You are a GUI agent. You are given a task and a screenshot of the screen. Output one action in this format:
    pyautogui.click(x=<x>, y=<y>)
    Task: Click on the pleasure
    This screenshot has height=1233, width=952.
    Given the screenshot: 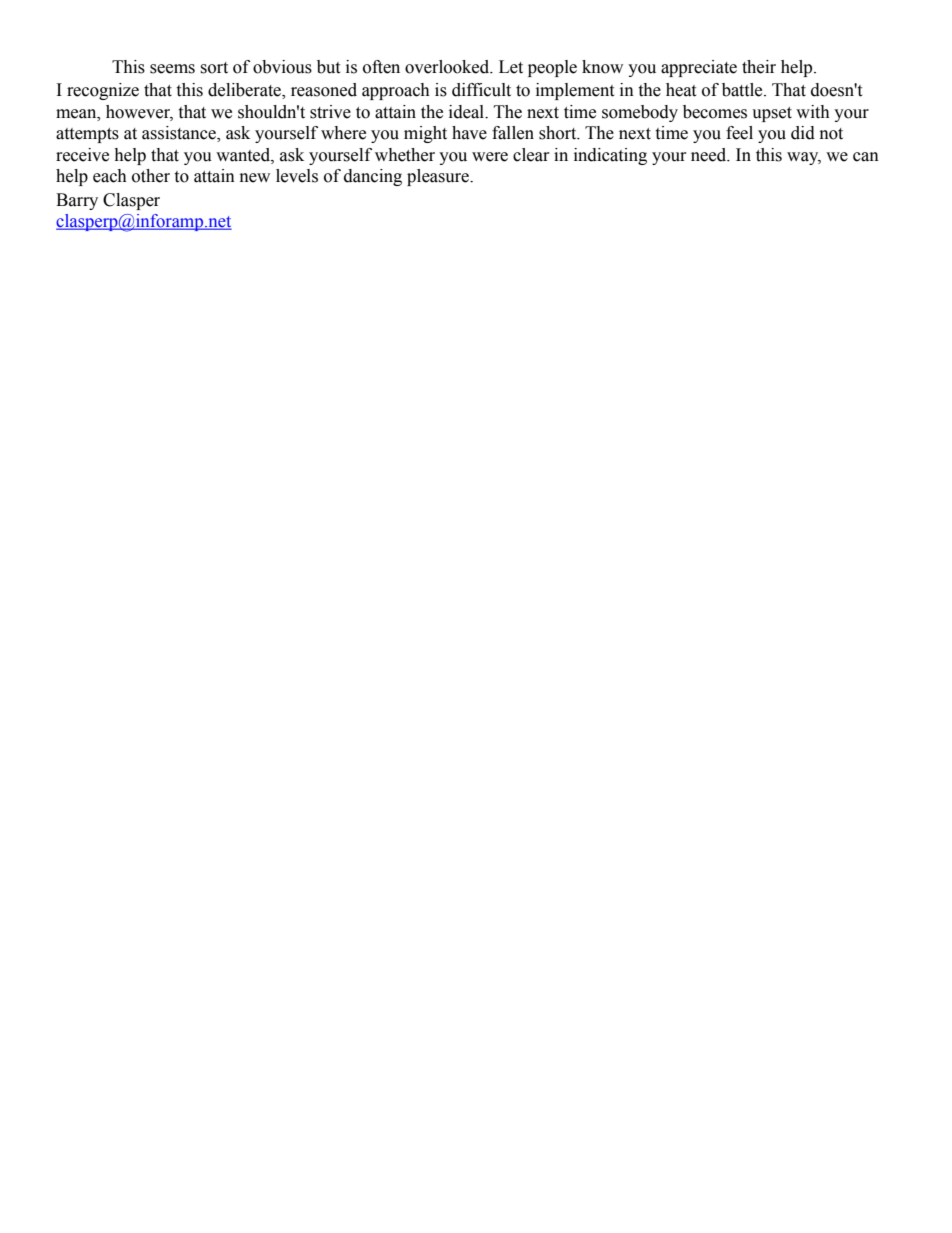 What is the action you would take?
    pyautogui.click(x=439, y=177)
